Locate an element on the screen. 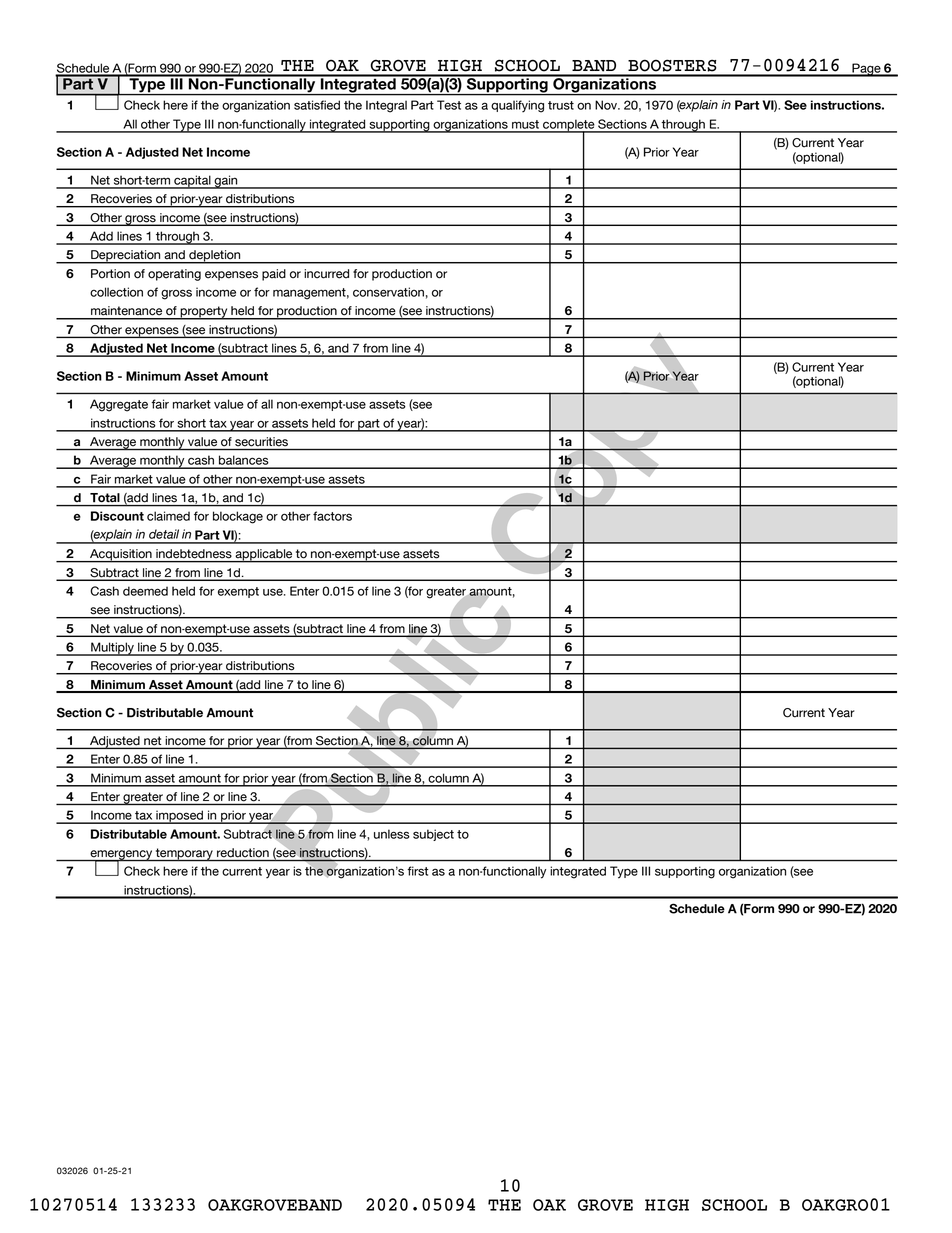 The image size is (952, 1233). capital is located at coordinates (192, 182).
